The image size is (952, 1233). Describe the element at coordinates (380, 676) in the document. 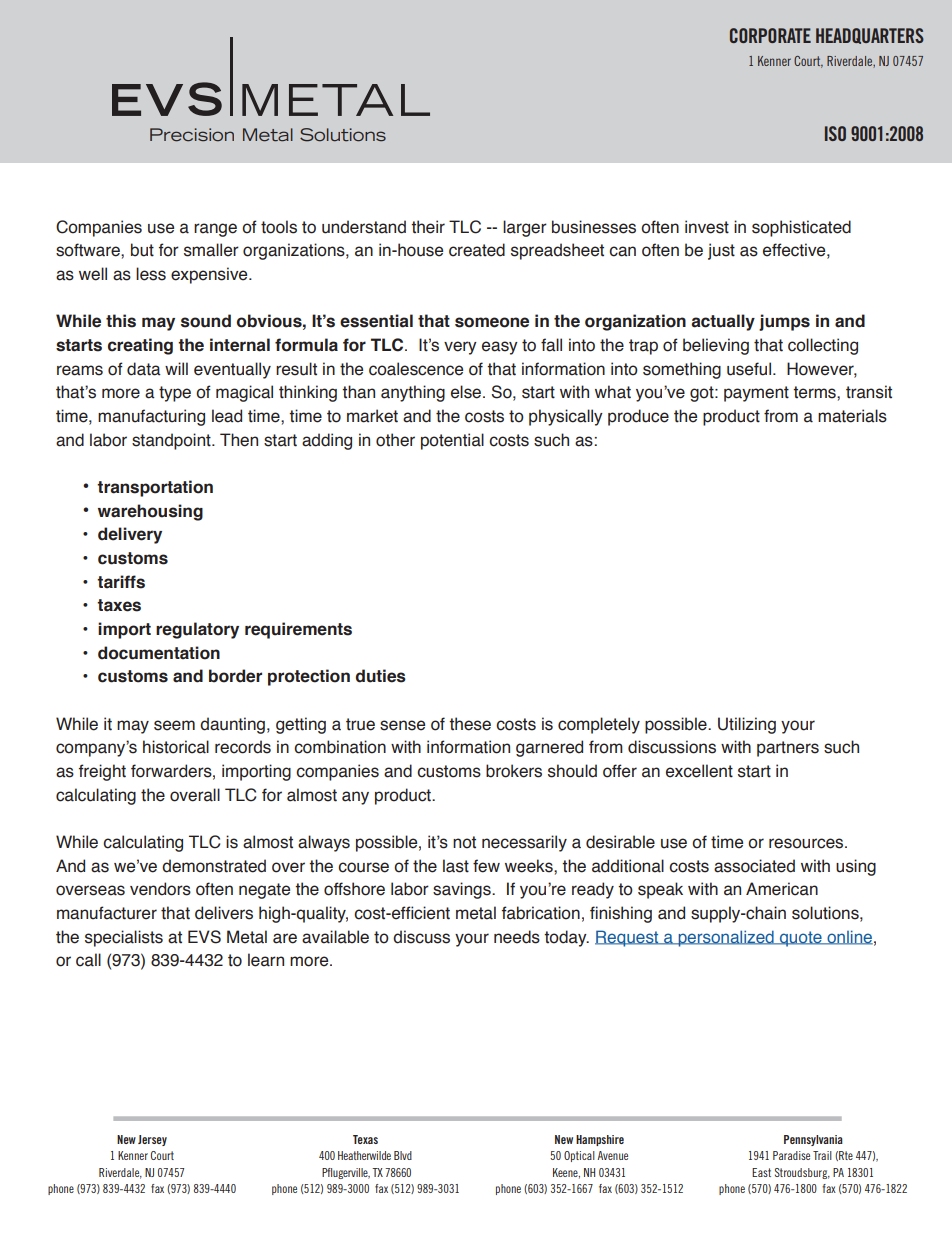

I see `duties` at that location.
